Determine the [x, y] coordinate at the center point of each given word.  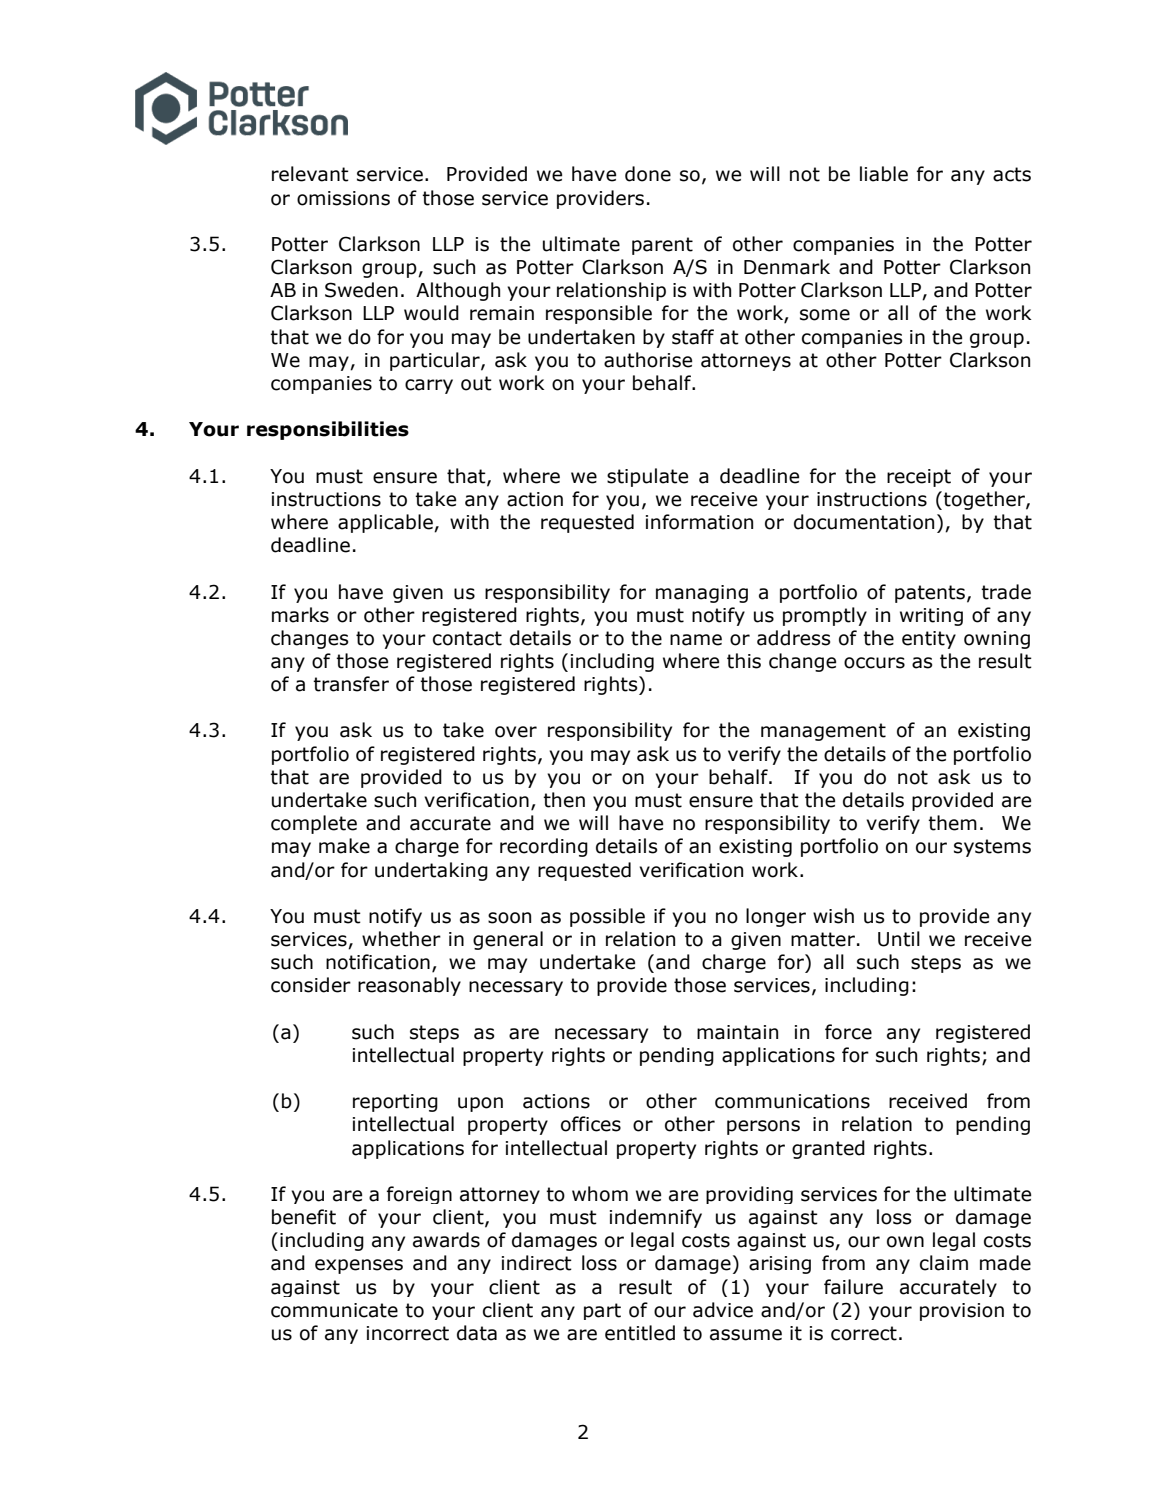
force [848, 1032]
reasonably [409, 986]
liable [884, 174]
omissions [343, 198]
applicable [386, 523]
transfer [351, 684]
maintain [737, 1032]
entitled [640, 1333]
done [648, 174]
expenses [359, 1266]
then [564, 800]
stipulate [647, 477]
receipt [919, 478]
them [952, 823]
